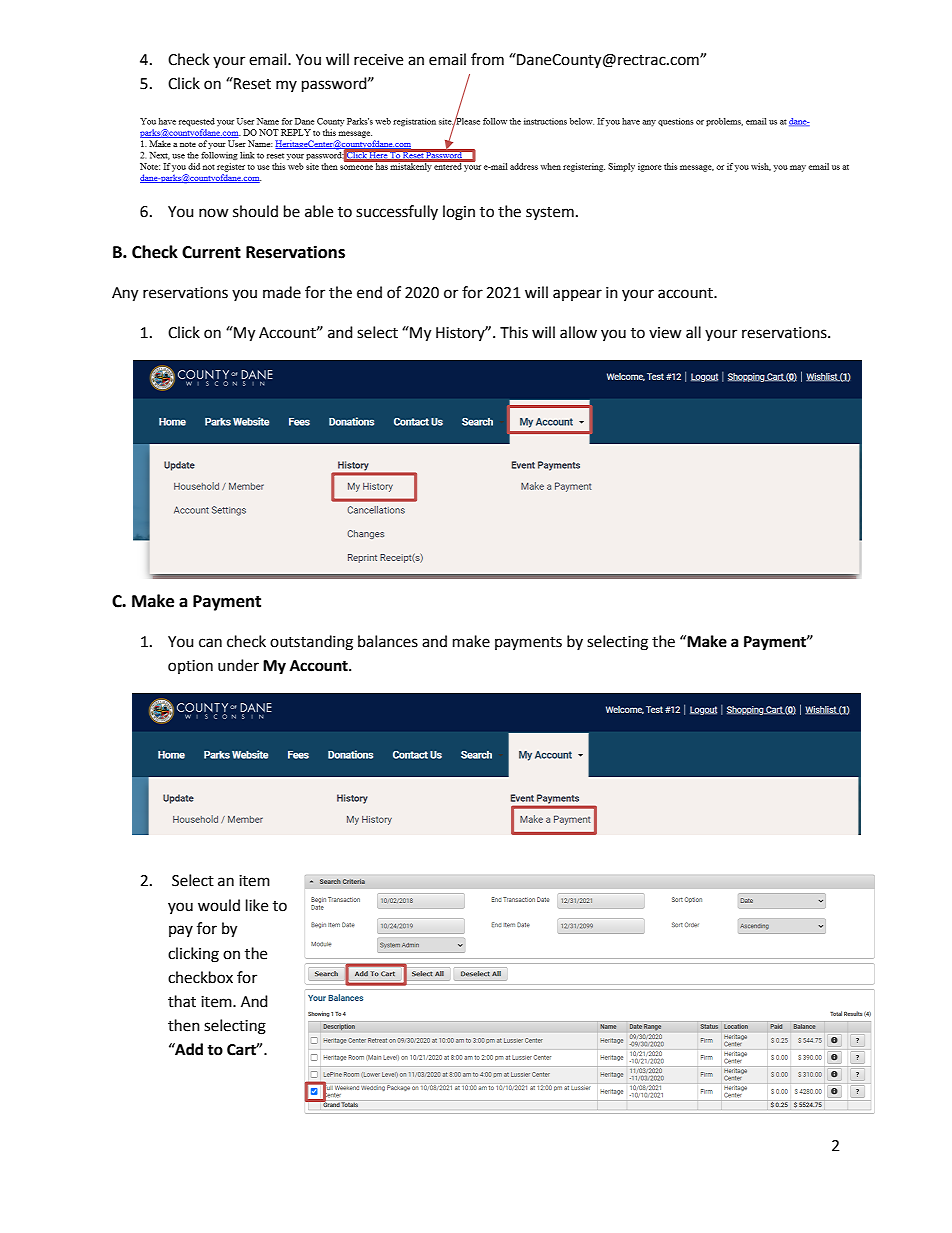  Describe the element at coordinates (378, 60) in the page. I see `receive` at that location.
